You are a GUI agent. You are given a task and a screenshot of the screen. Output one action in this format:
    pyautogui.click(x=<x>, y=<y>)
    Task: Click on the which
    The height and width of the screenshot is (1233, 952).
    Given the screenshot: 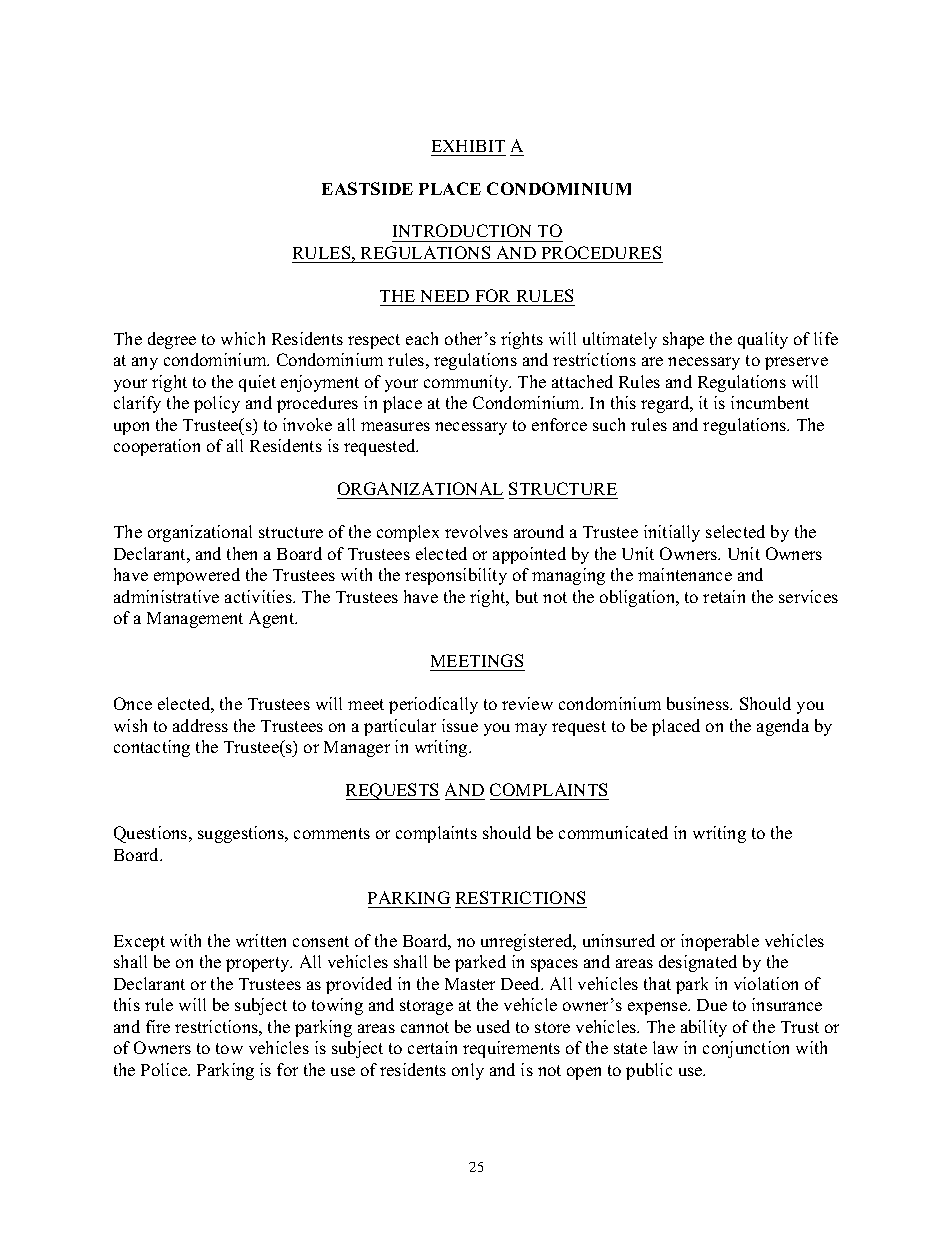 What is the action you would take?
    pyautogui.click(x=243, y=338)
